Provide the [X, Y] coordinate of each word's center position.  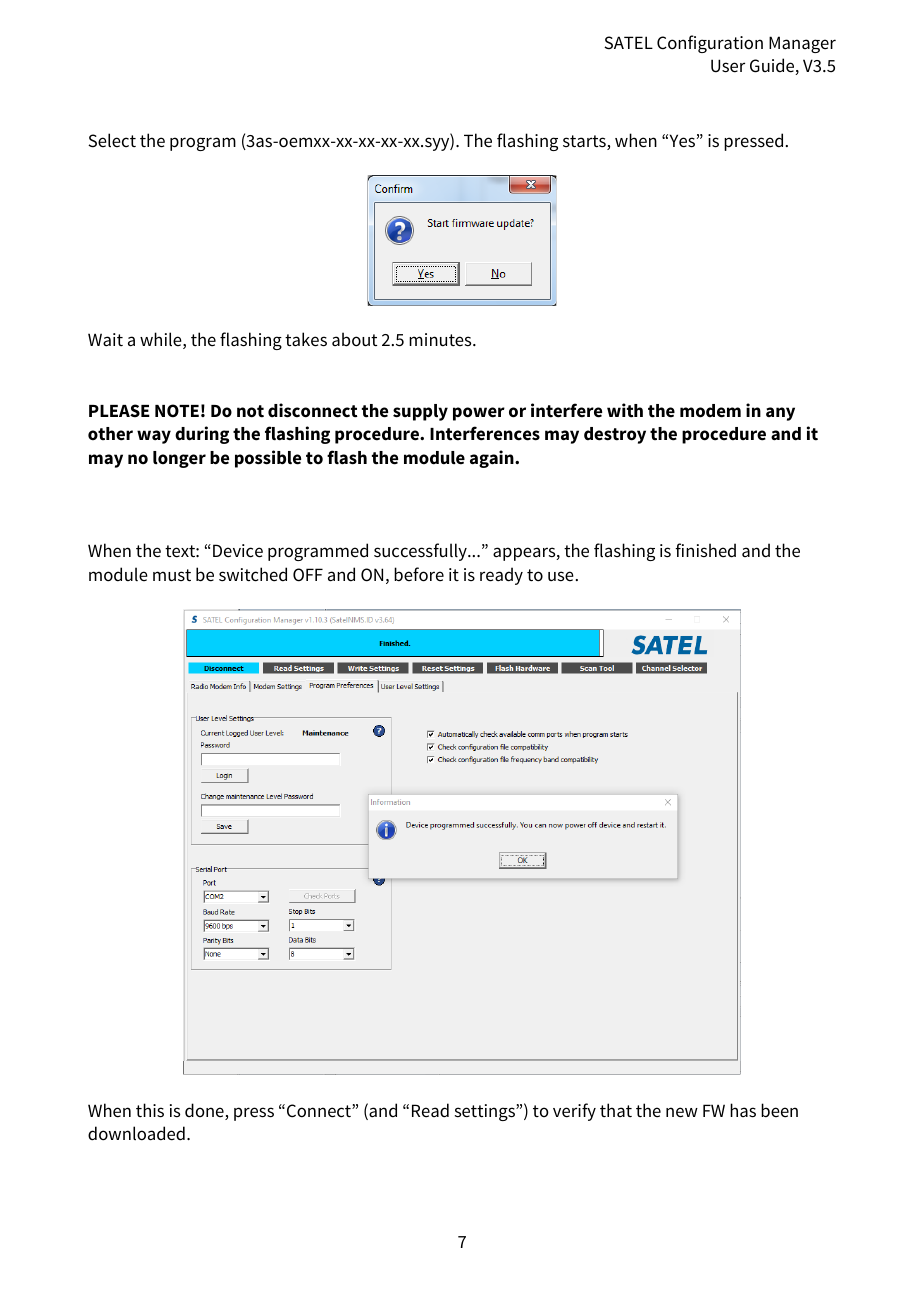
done [205, 1111]
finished [705, 550]
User [728, 66]
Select [112, 140]
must [172, 575]
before [419, 574]
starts [585, 142]
